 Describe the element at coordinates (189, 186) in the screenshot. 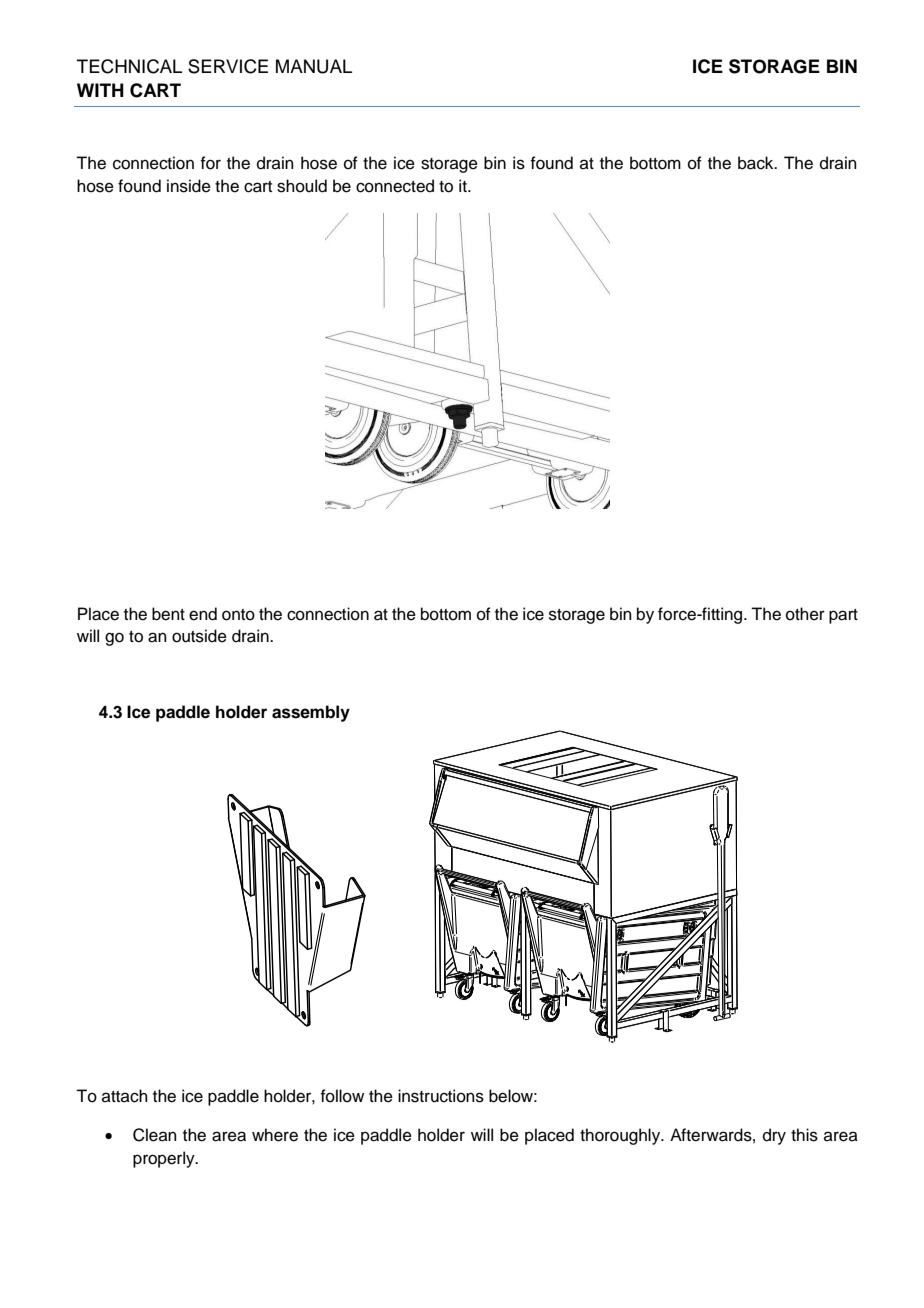

I see `inside` at that location.
